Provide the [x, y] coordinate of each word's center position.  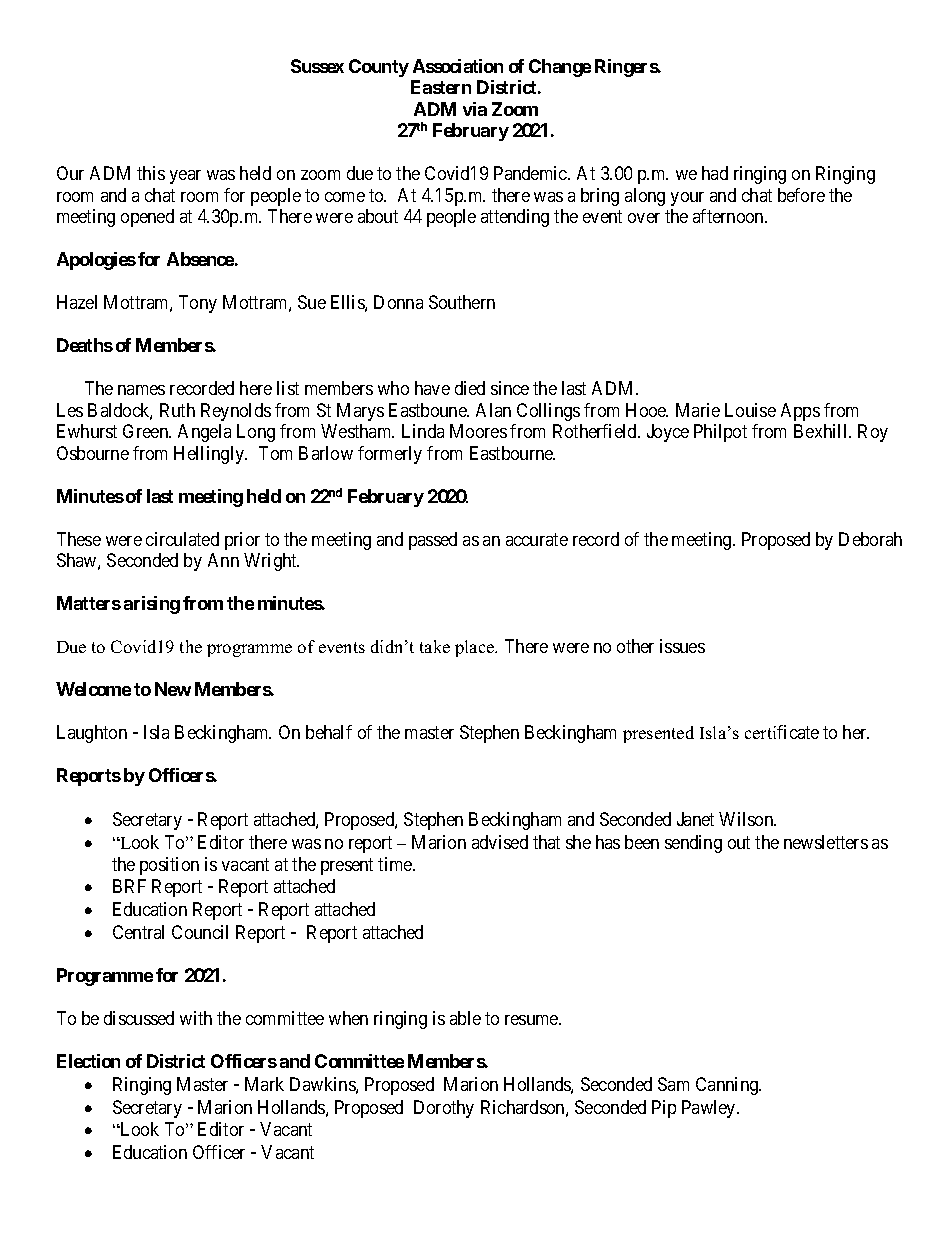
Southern [462, 302]
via [475, 109]
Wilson [747, 819]
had [715, 173]
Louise [750, 410]
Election [88, 1061]
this [151, 173]
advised [500, 842]
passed [433, 541]
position [169, 866]
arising [152, 605]
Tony [198, 304]
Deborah [870, 539]
